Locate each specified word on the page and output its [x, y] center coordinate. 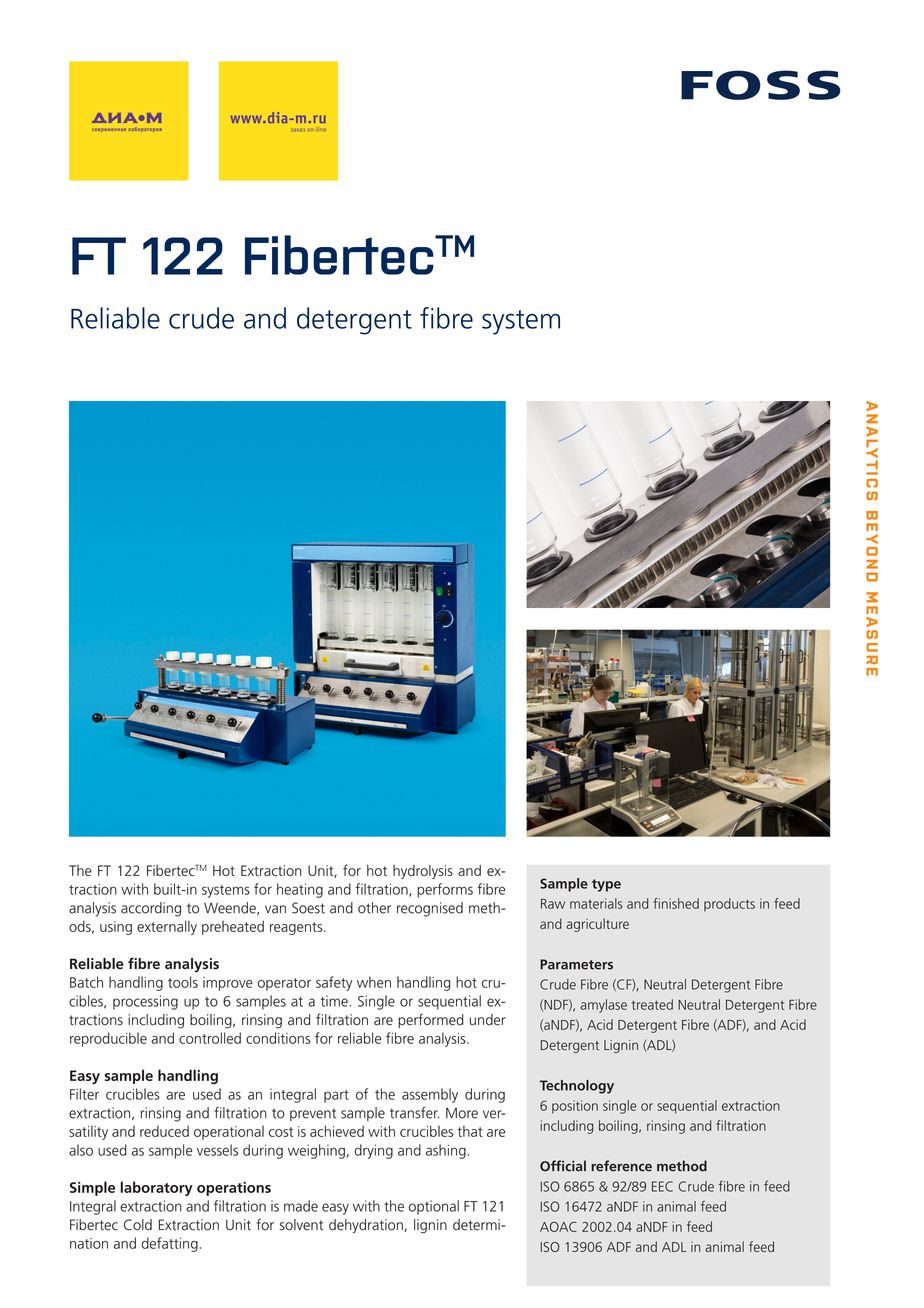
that [470, 1131]
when [374, 982]
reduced [164, 1131]
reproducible [108, 1039]
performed [430, 1020]
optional [434, 1207]
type [606, 885]
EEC [662, 1186]
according [151, 909]
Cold [138, 1225]
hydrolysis [423, 872]
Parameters [576, 964]
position [575, 1107]
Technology [577, 1087]
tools [183, 982]
